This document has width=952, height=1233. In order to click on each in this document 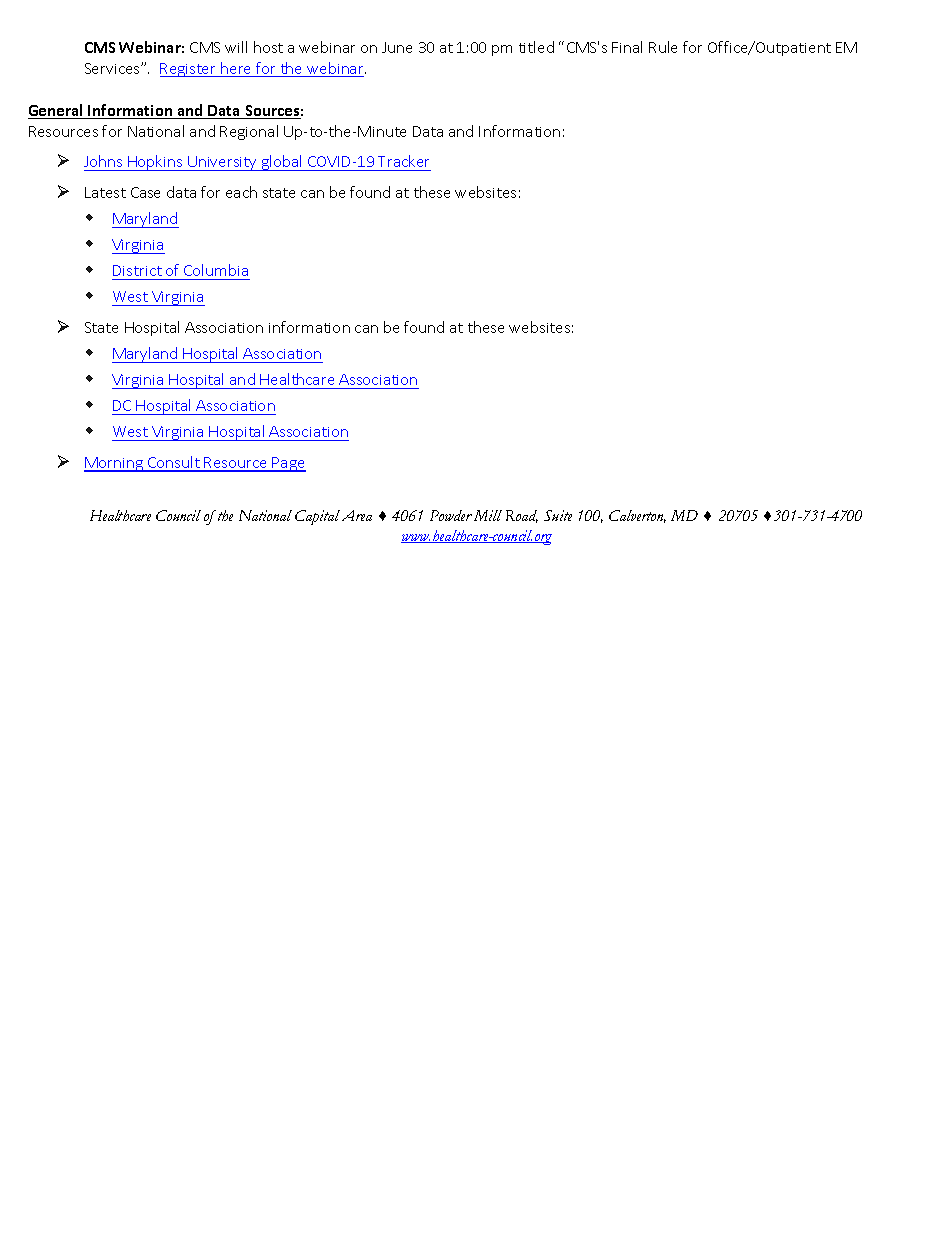, I will do `click(241, 192)`.
